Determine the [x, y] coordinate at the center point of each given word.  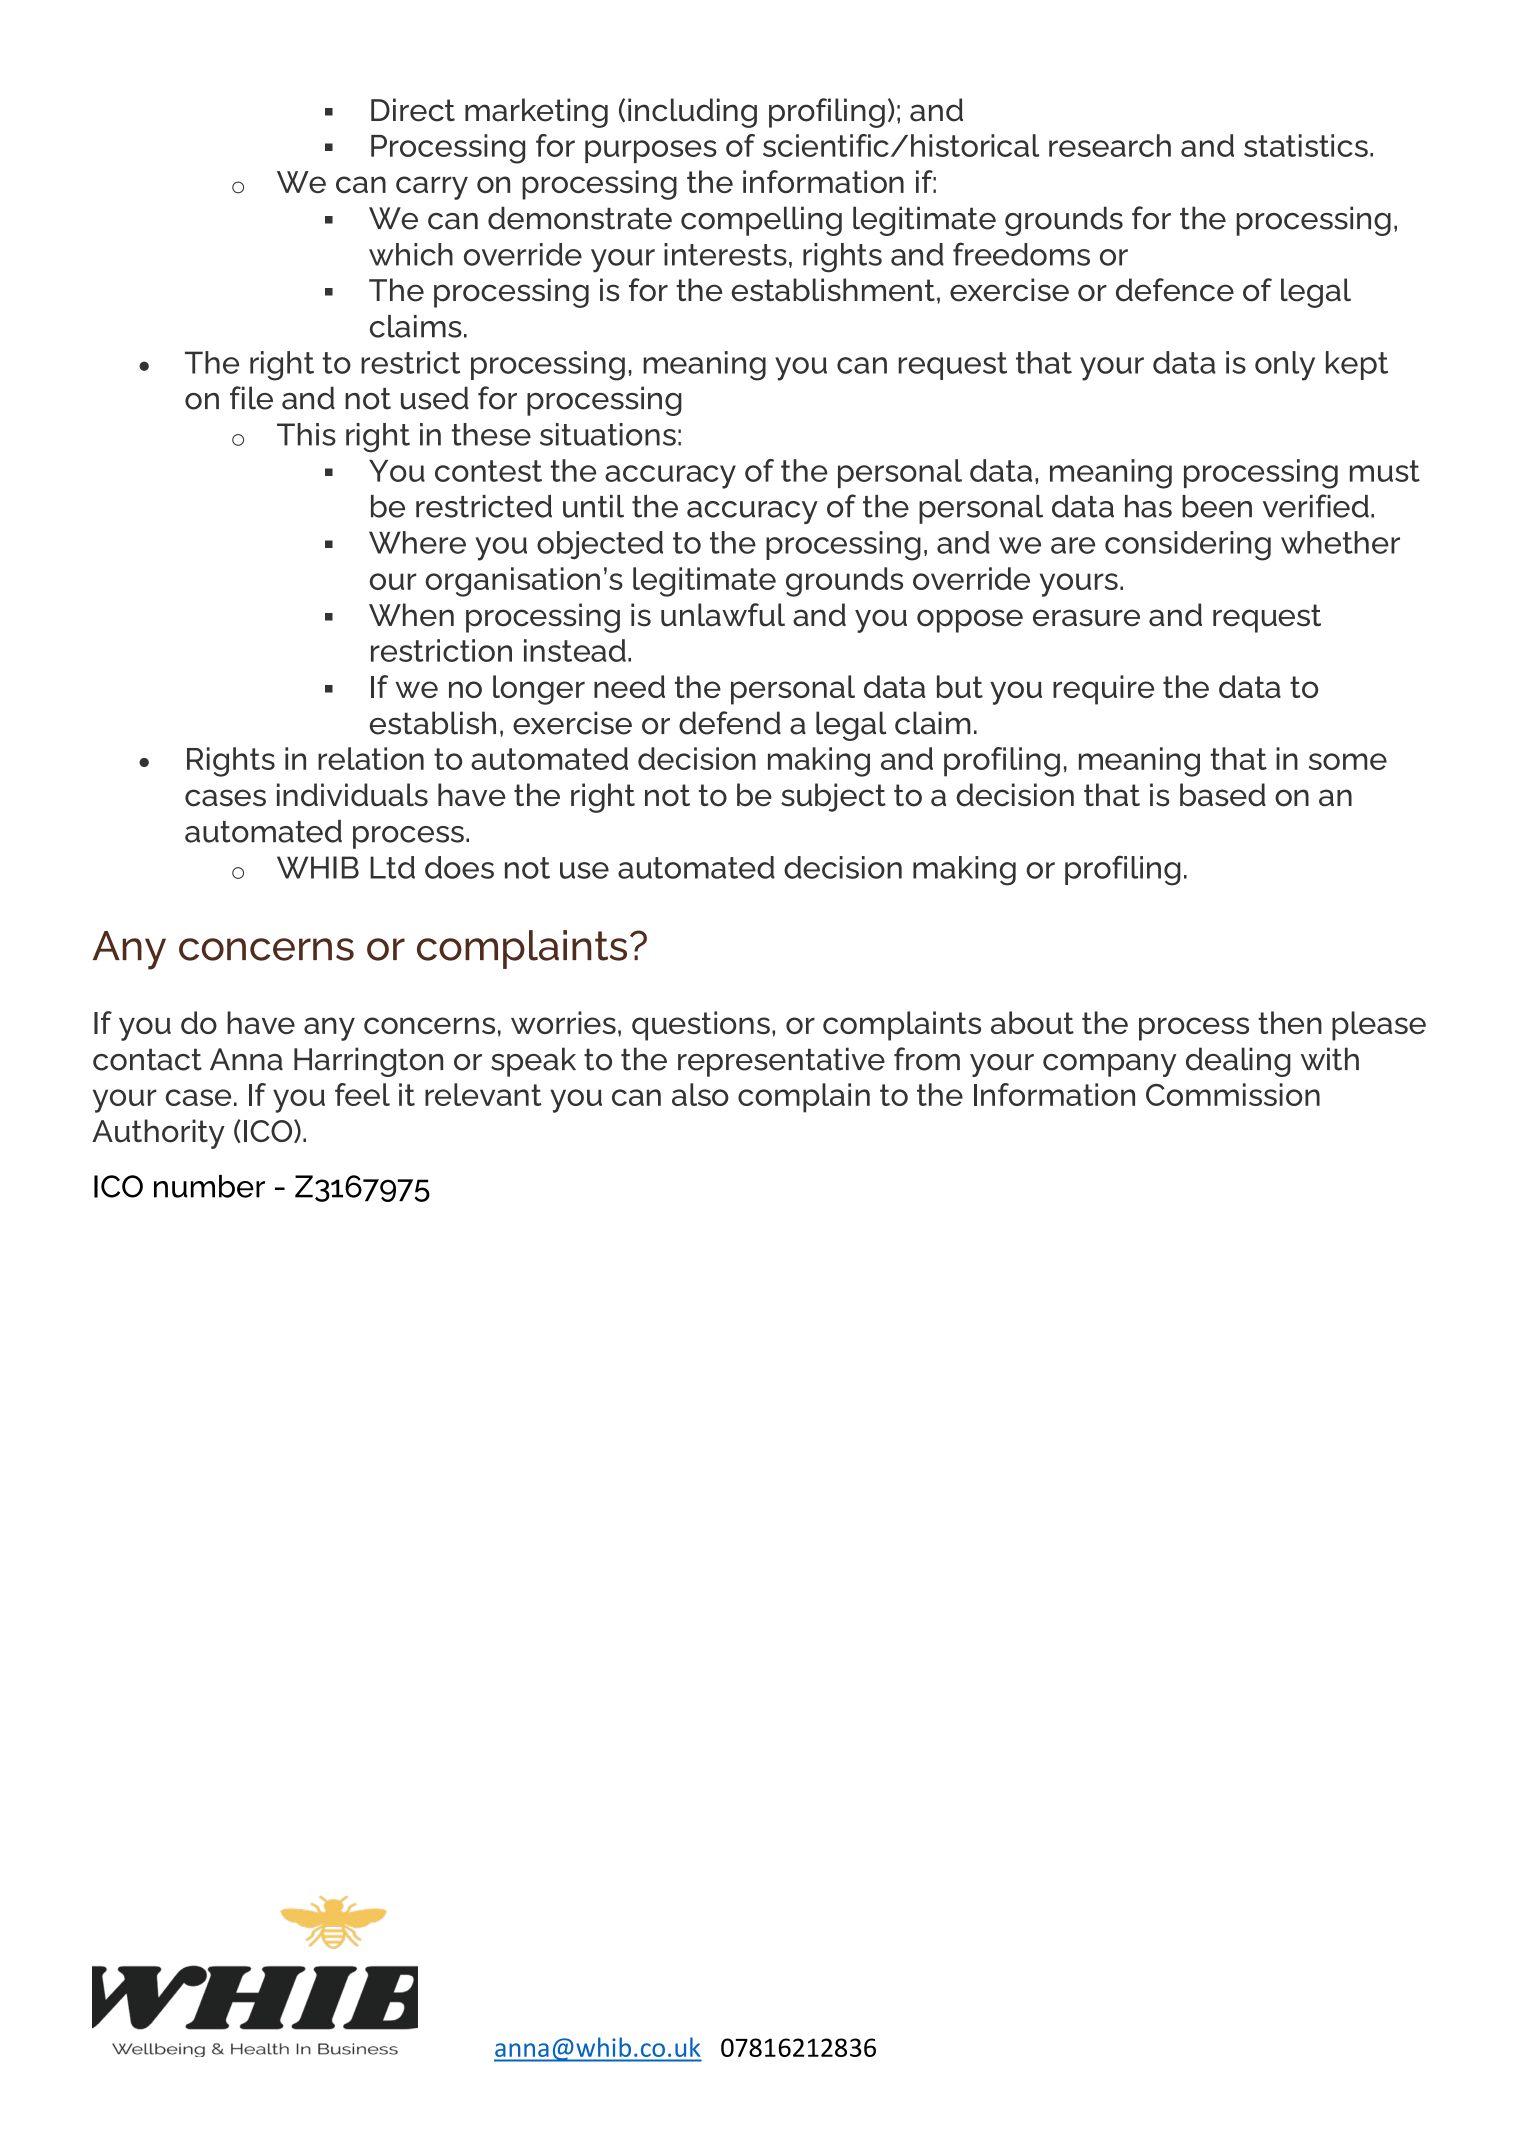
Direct [413, 110]
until [593, 506]
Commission [1233, 1094]
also [700, 1094]
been [1217, 506]
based [1223, 795]
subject [833, 797]
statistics [1306, 145]
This [306, 434]
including [692, 113]
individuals [352, 795]
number [209, 1186]
